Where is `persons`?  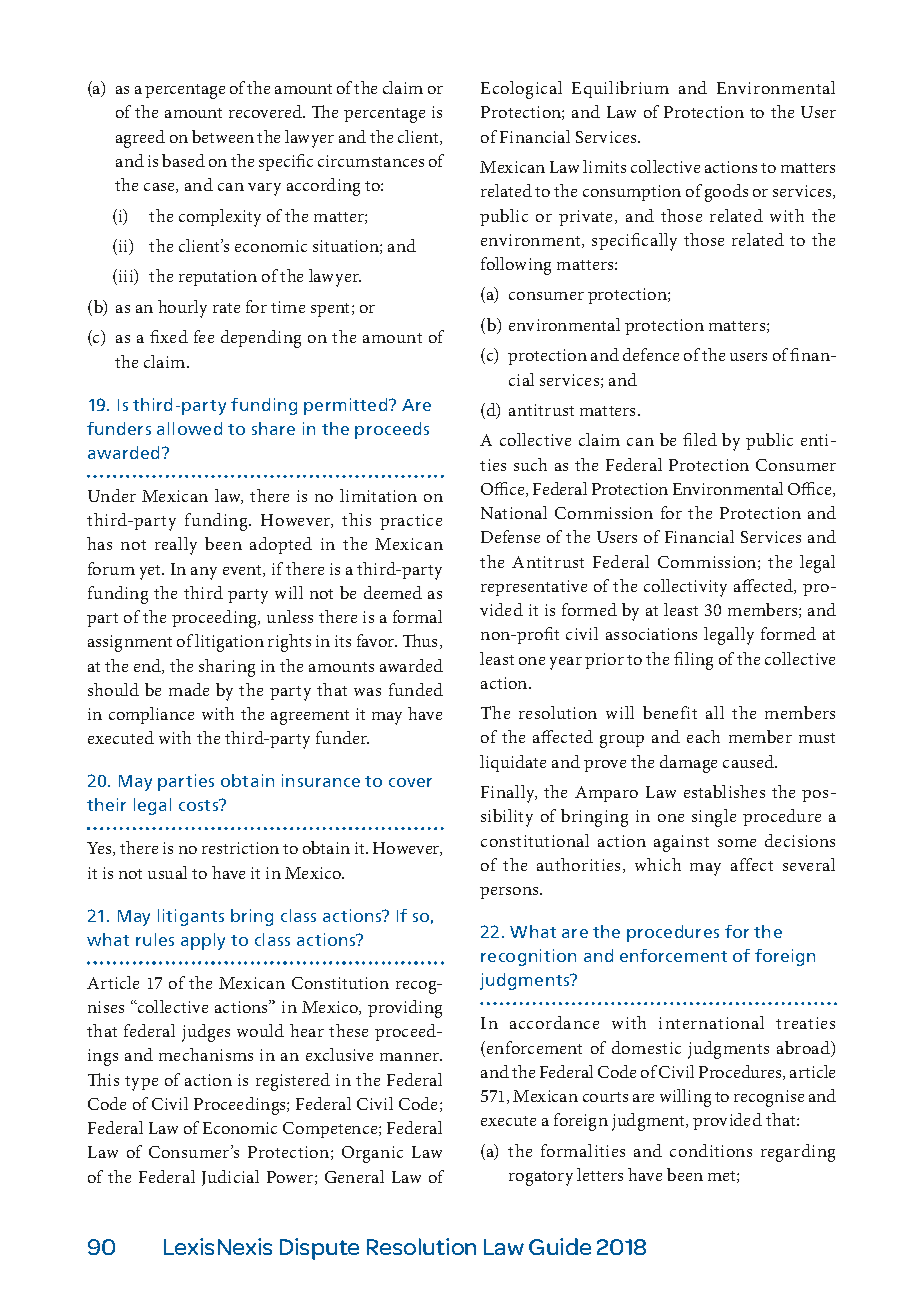 persons is located at coordinates (510, 893).
